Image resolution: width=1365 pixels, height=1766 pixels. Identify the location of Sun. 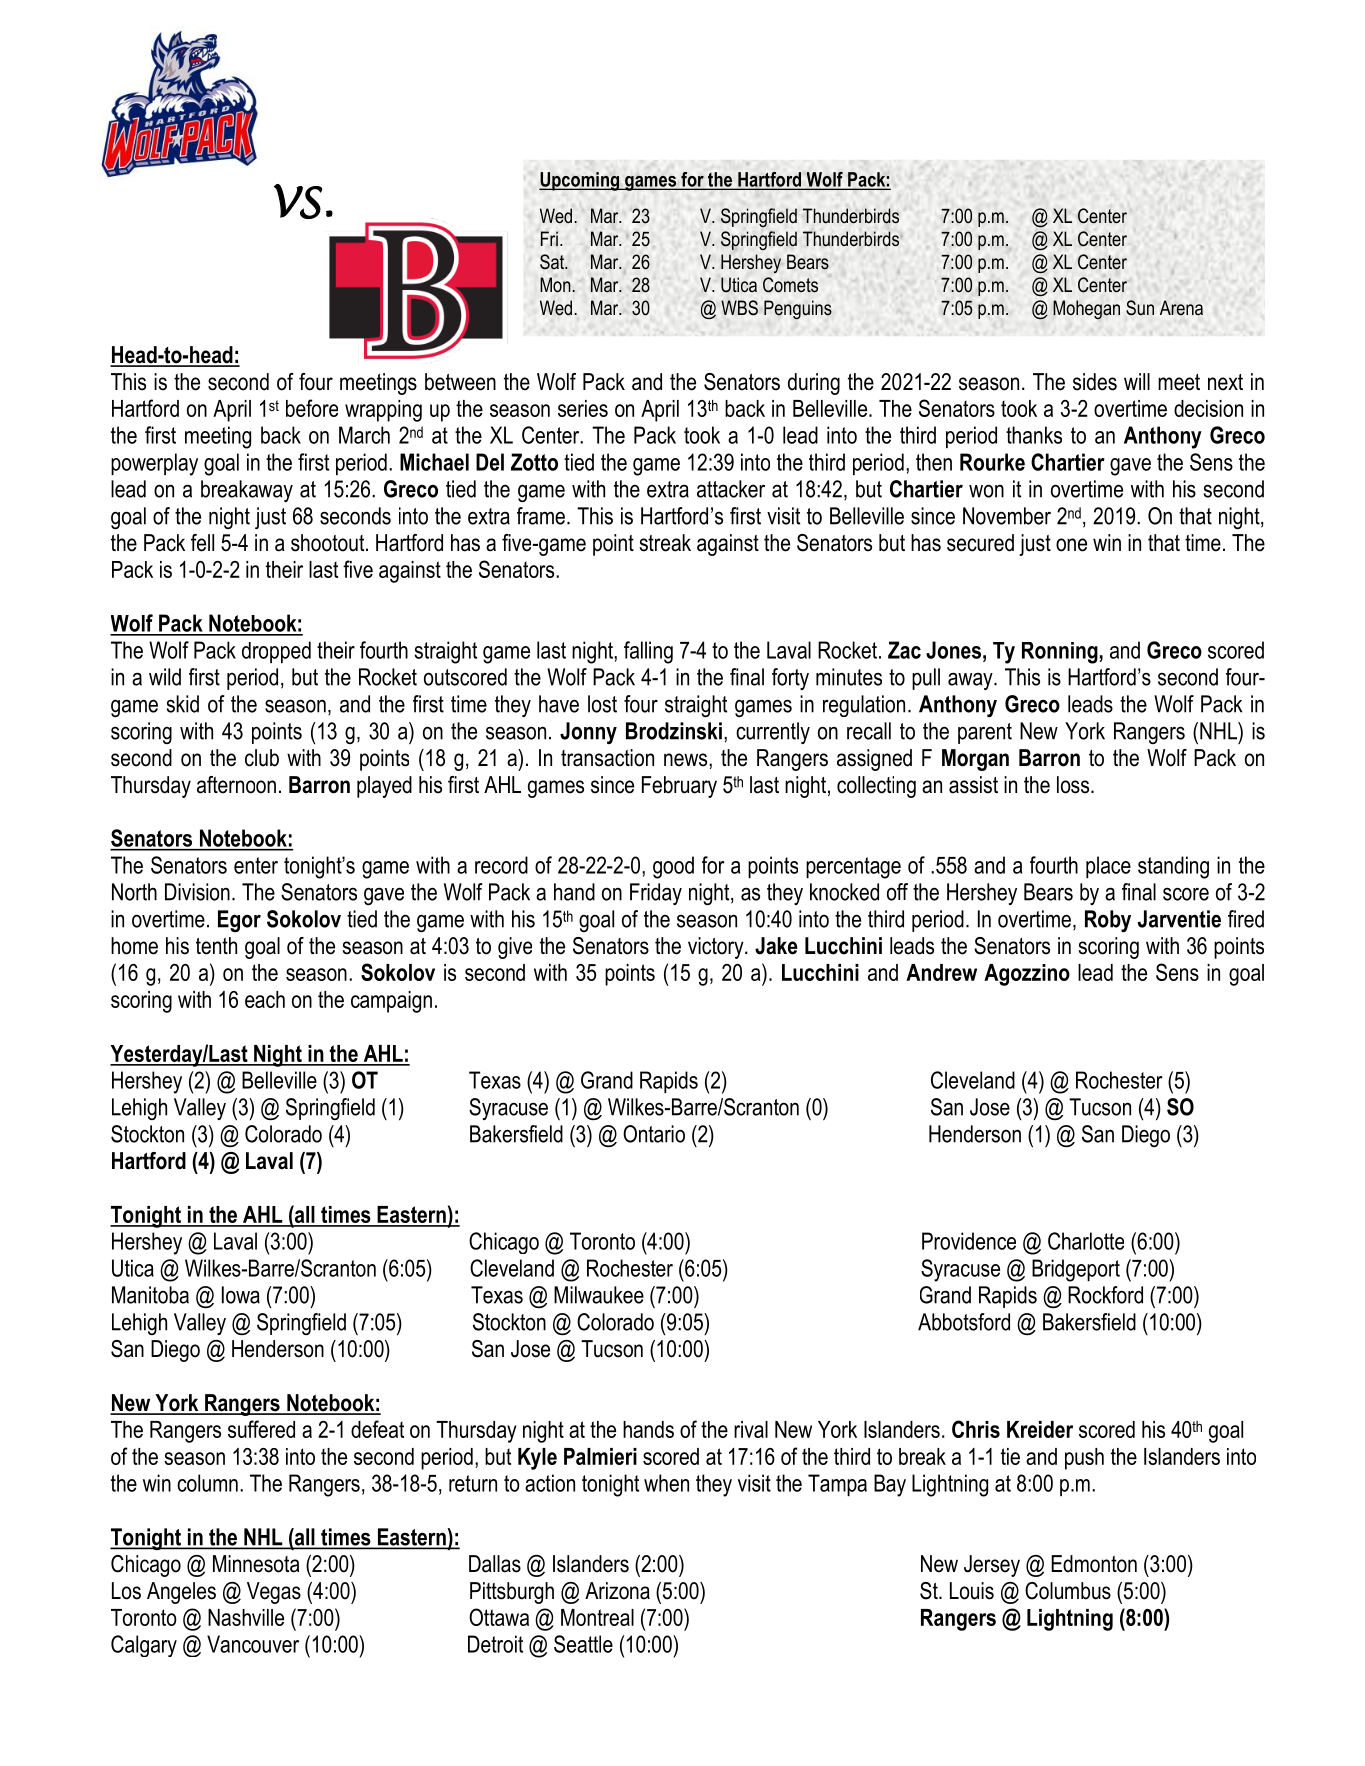
(1140, 308).
